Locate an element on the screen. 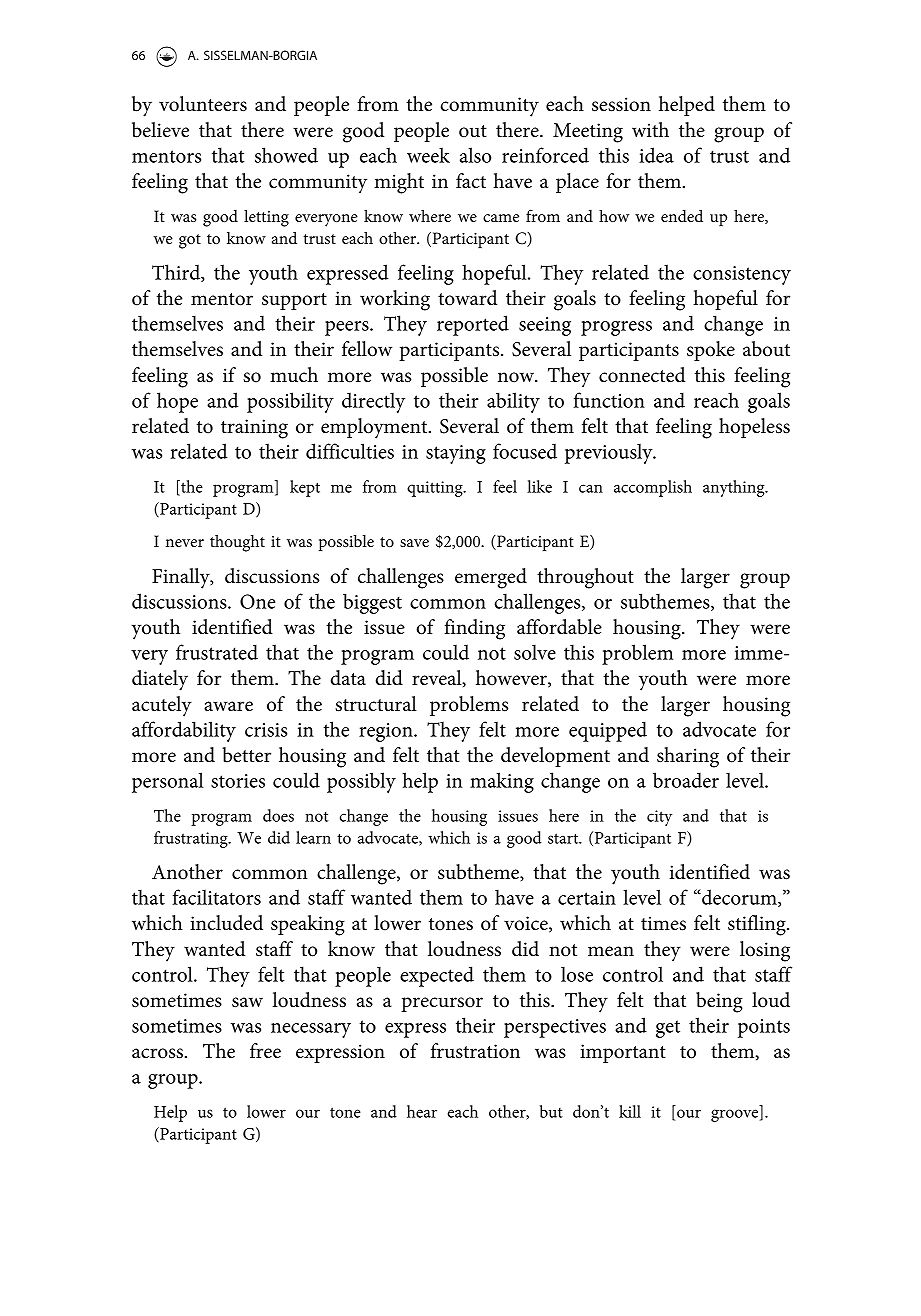  facilitators is located at coordinates (217, 897).
